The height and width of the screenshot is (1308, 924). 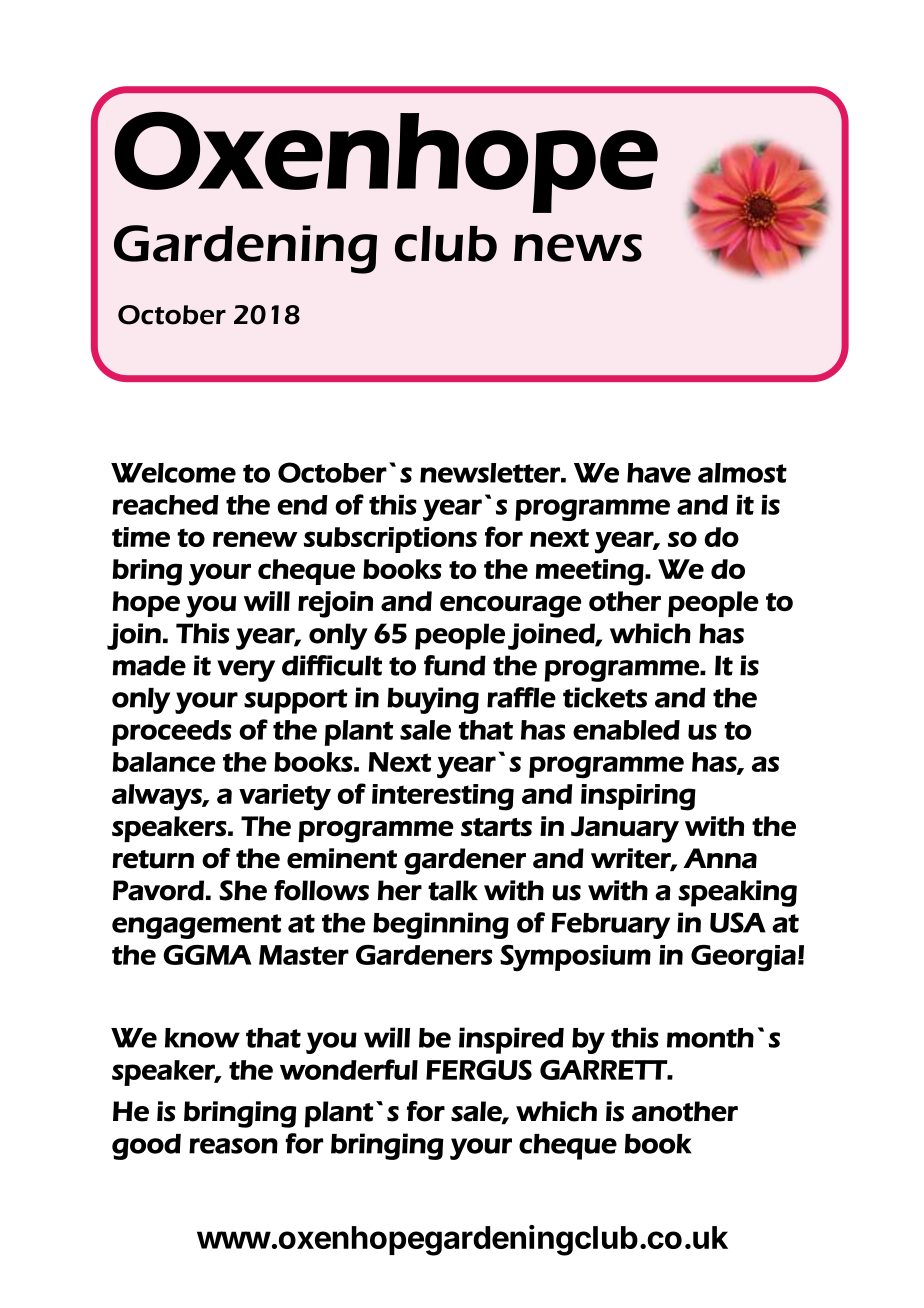 What do you see at coordinates (511, 1040) in the screenshot?
I see `inspired` at bounding box center [511, 1040].
